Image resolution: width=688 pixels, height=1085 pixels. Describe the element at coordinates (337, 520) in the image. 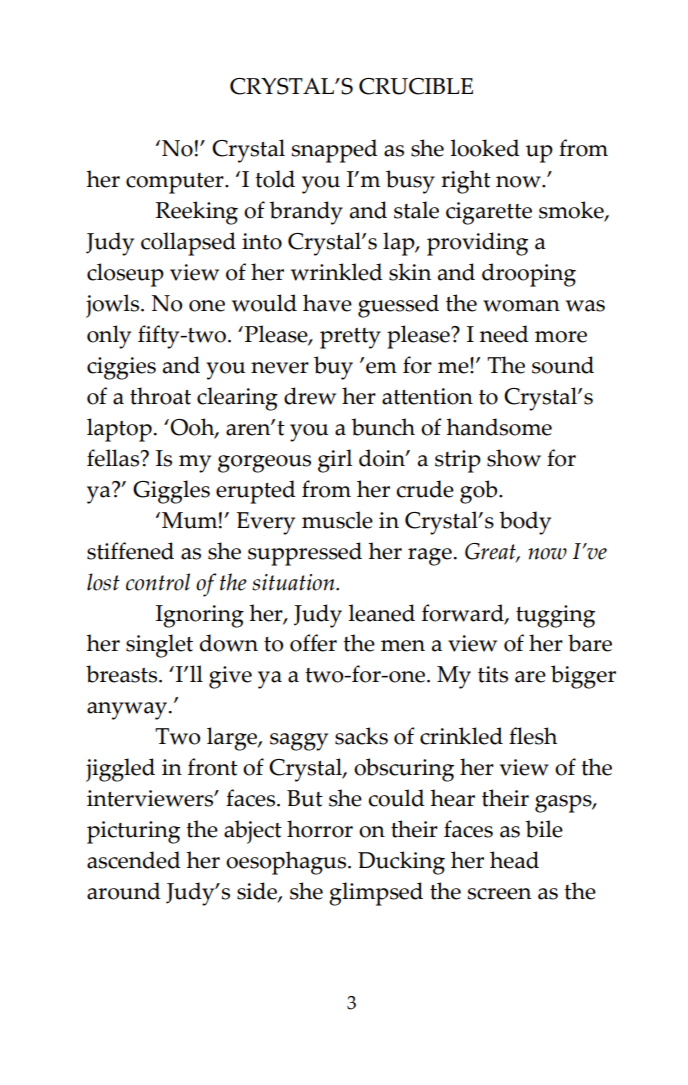

I see `muscle` at that location.
